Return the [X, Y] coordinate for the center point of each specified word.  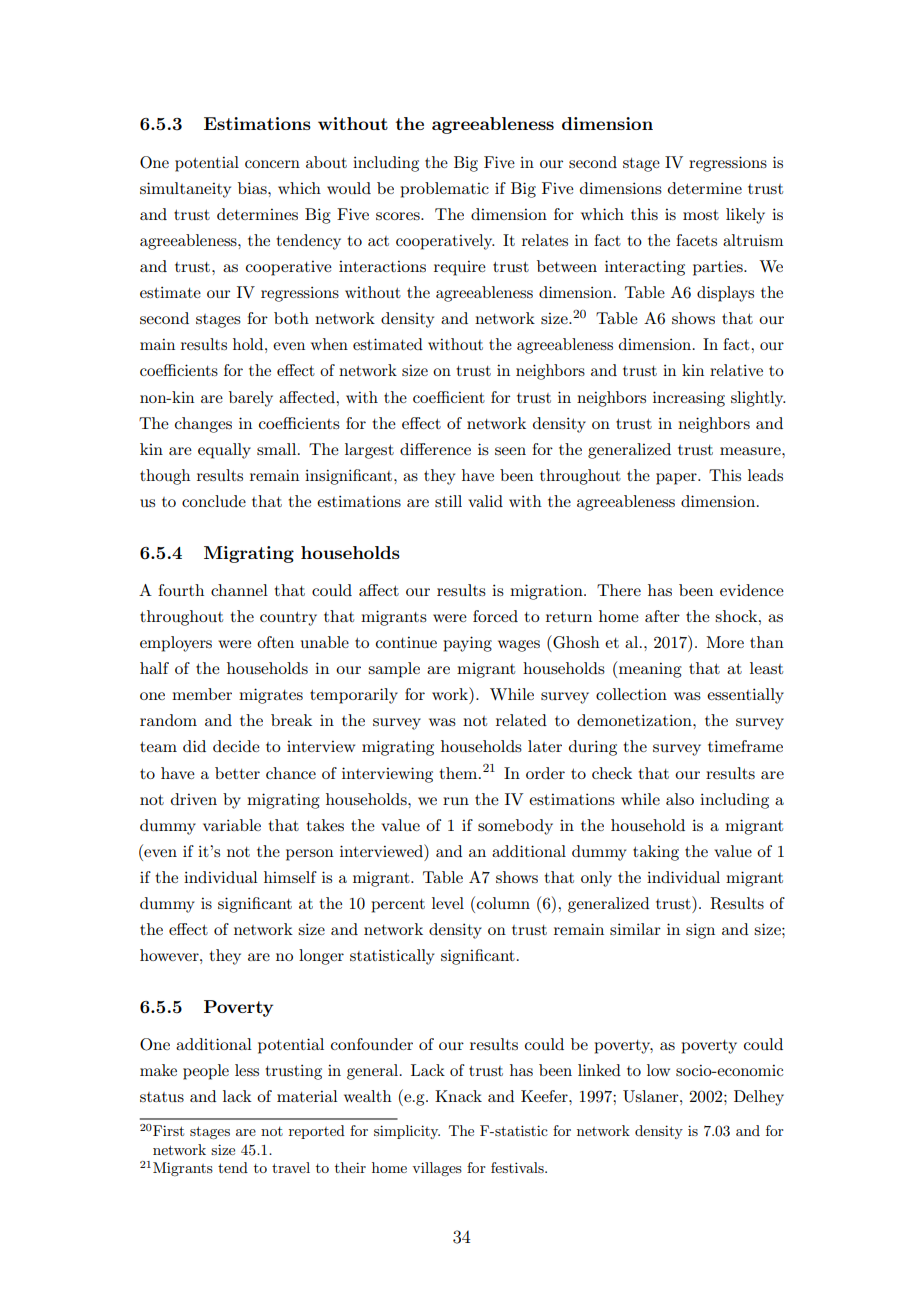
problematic [444, 190]
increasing [689, 399]
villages [437, 1169]
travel [291, 1167]
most [701, 215]
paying [467, 644]
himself [290, 877]
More [725, 642]
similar [635, 929]
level [448, 903]
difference [435, 449]
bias [253, 188]
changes [203, 425]
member [202, 694]
